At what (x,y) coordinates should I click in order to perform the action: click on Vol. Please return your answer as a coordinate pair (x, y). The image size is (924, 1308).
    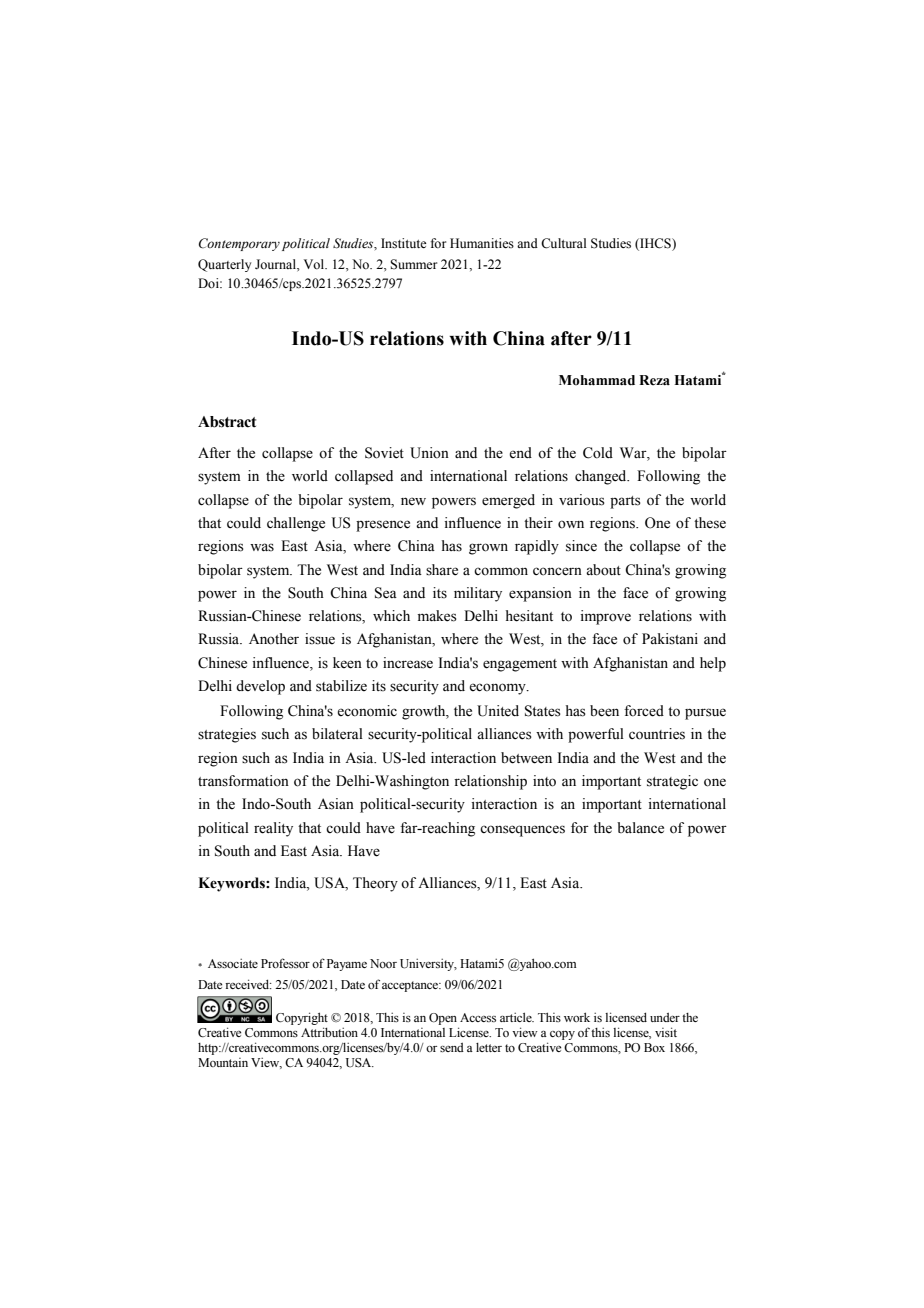
    Looking at the image, I should click on (315, 264).
